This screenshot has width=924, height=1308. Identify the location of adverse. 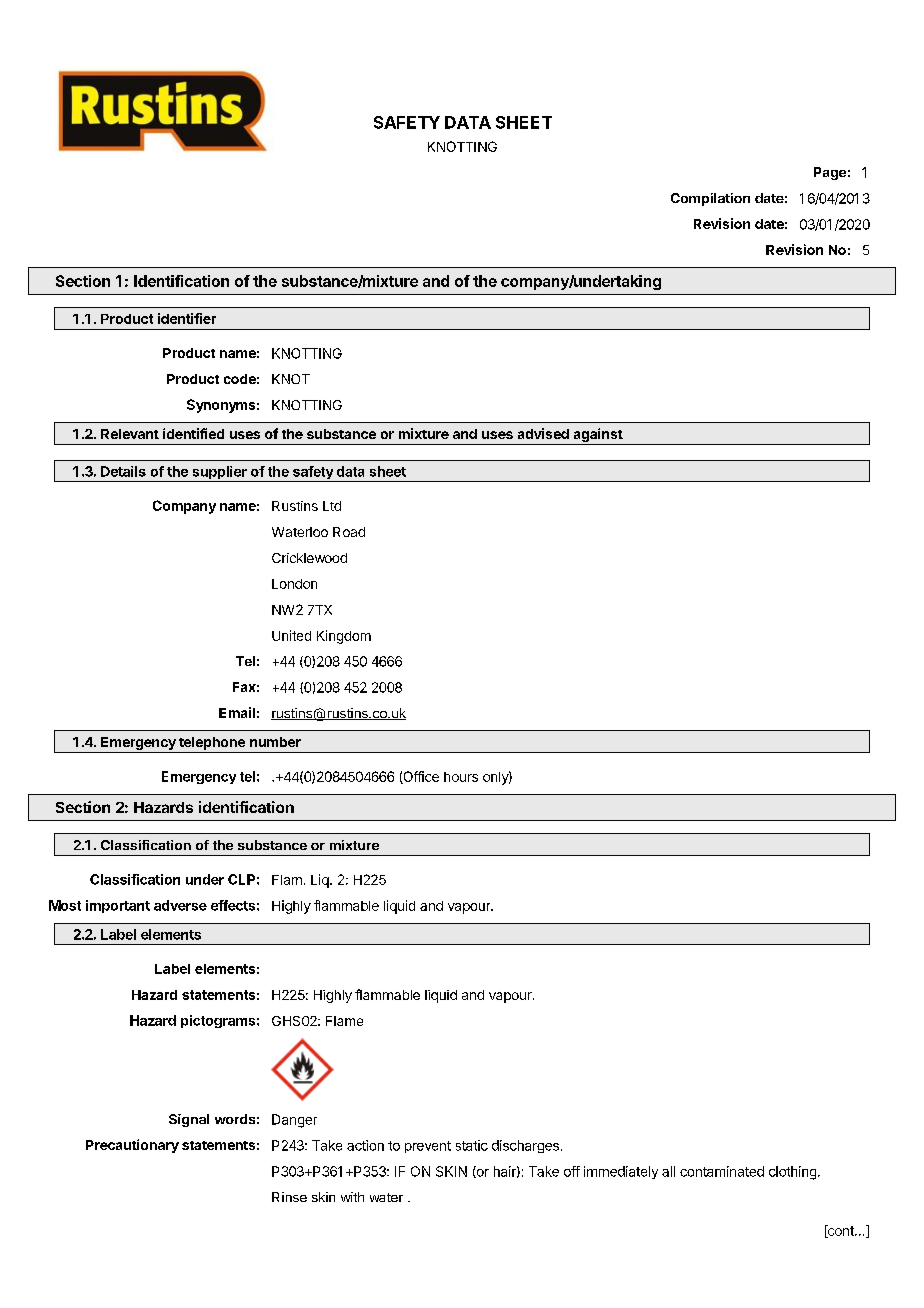
(180, 905).
